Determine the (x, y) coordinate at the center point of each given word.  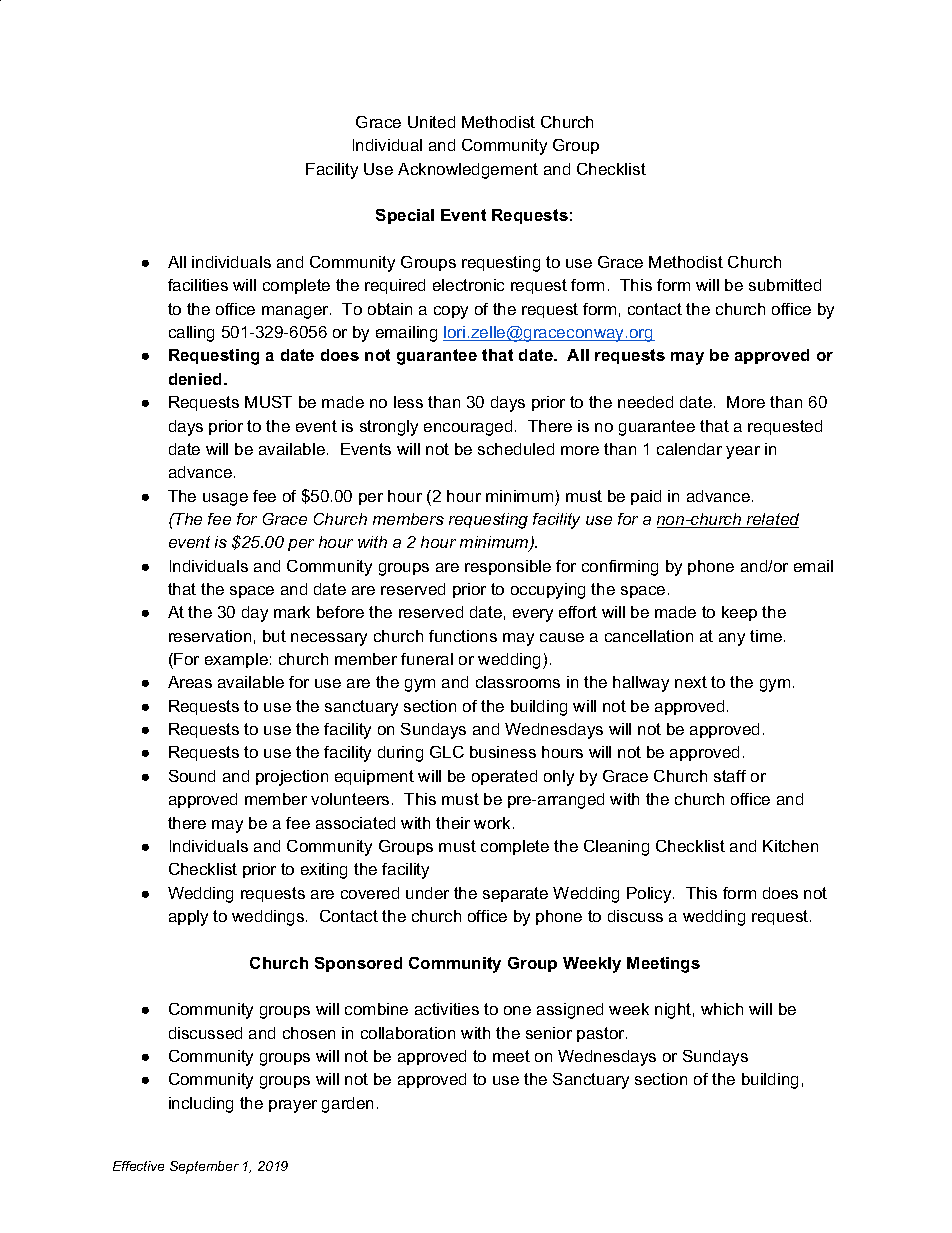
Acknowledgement (468, 171)
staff (730, 776)
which (722, 1009)
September (204, 1167)
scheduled (516, 449)
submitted (785, 285)
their (453, 823)
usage (225, 499)
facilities (198, 285)
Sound (192, 776)
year (743, 452)
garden (347, 1105)
